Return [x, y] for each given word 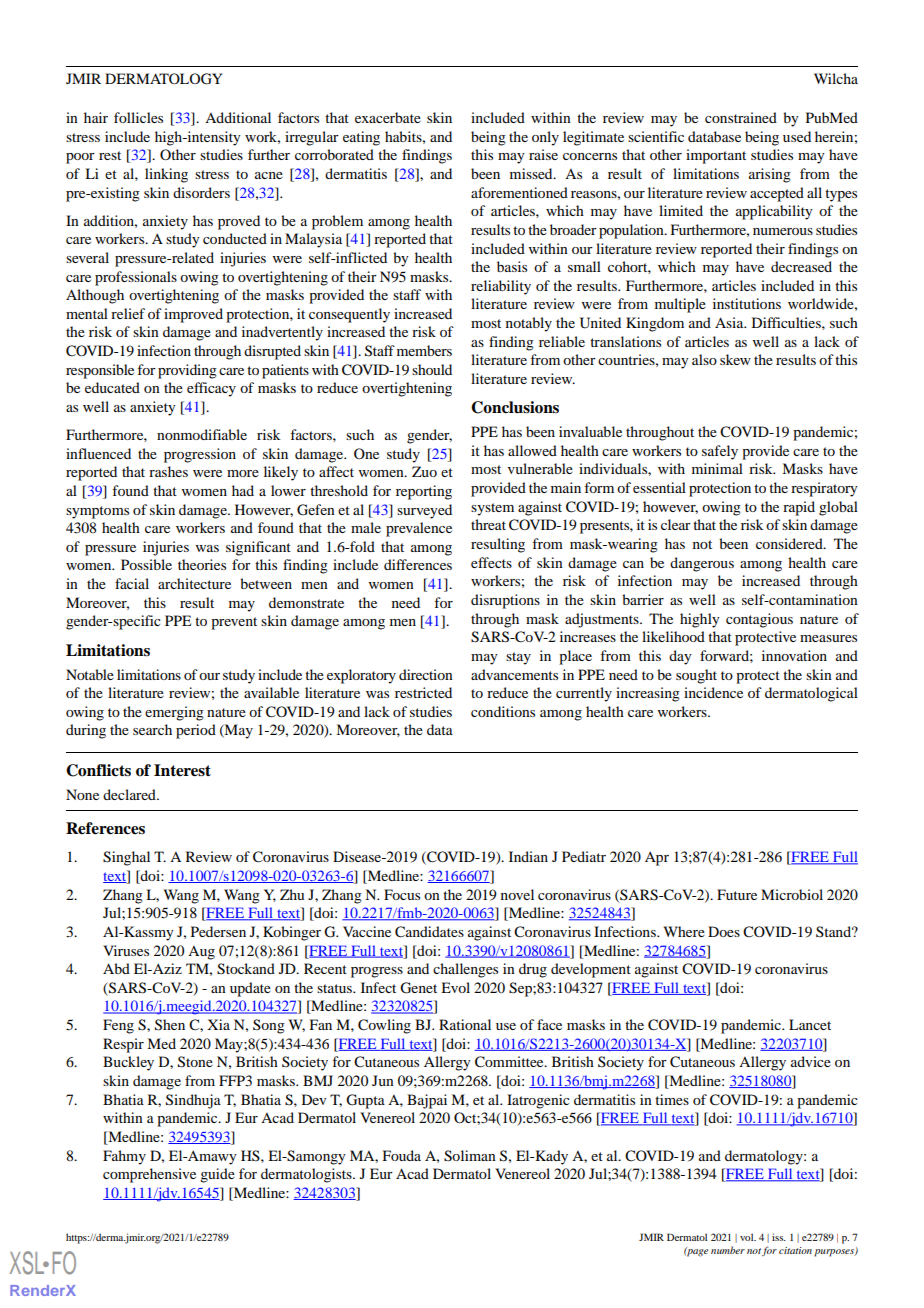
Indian [528, 856]
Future [737, 894]
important [716, 156]
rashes [168, 471]
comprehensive [149, 1175]
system [492, 509]
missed [532, 173]
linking [166, 175]
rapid [799, 508]
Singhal [126, 858]
